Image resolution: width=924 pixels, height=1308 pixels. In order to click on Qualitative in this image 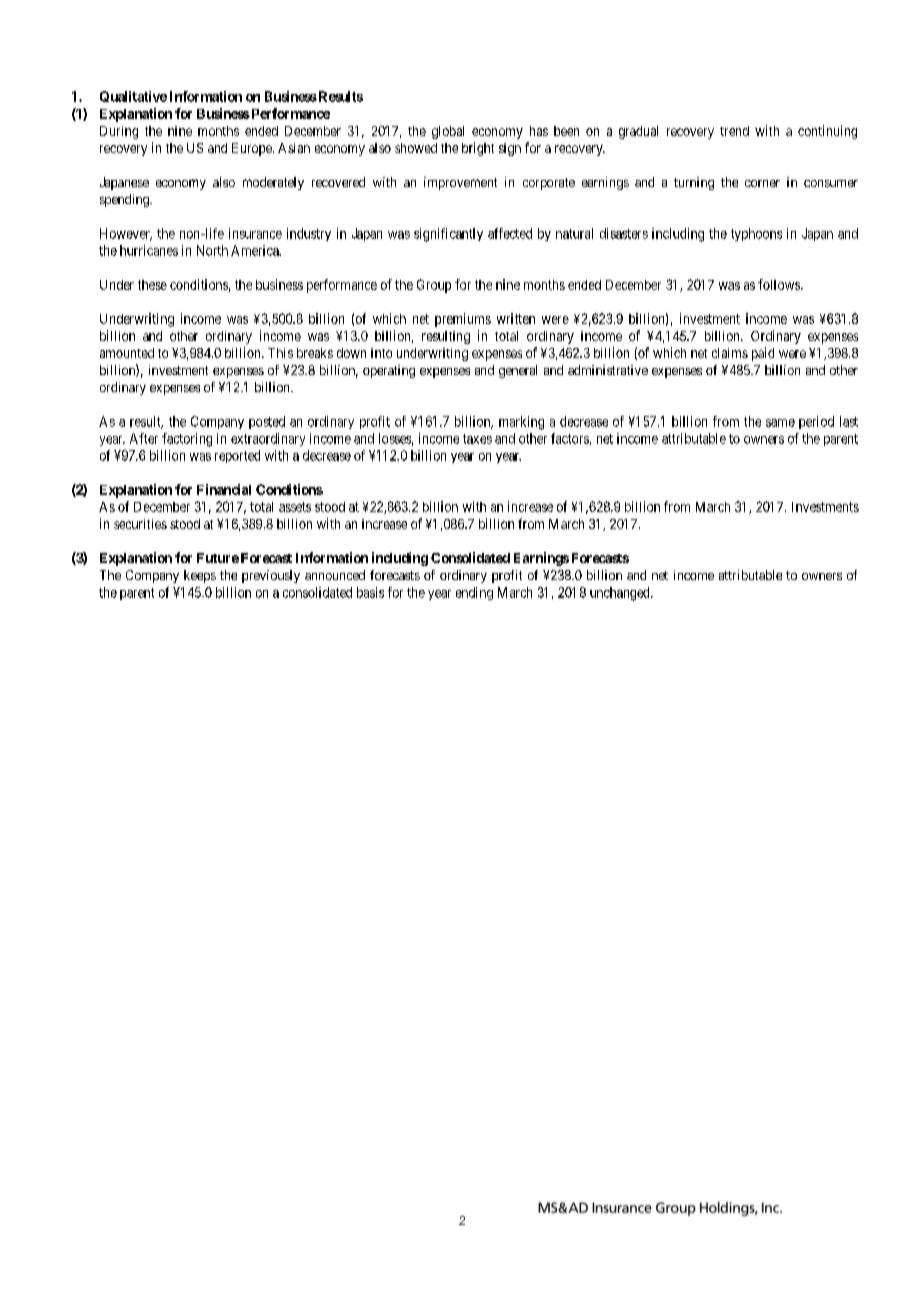, I will do `click(133, 96)`.
